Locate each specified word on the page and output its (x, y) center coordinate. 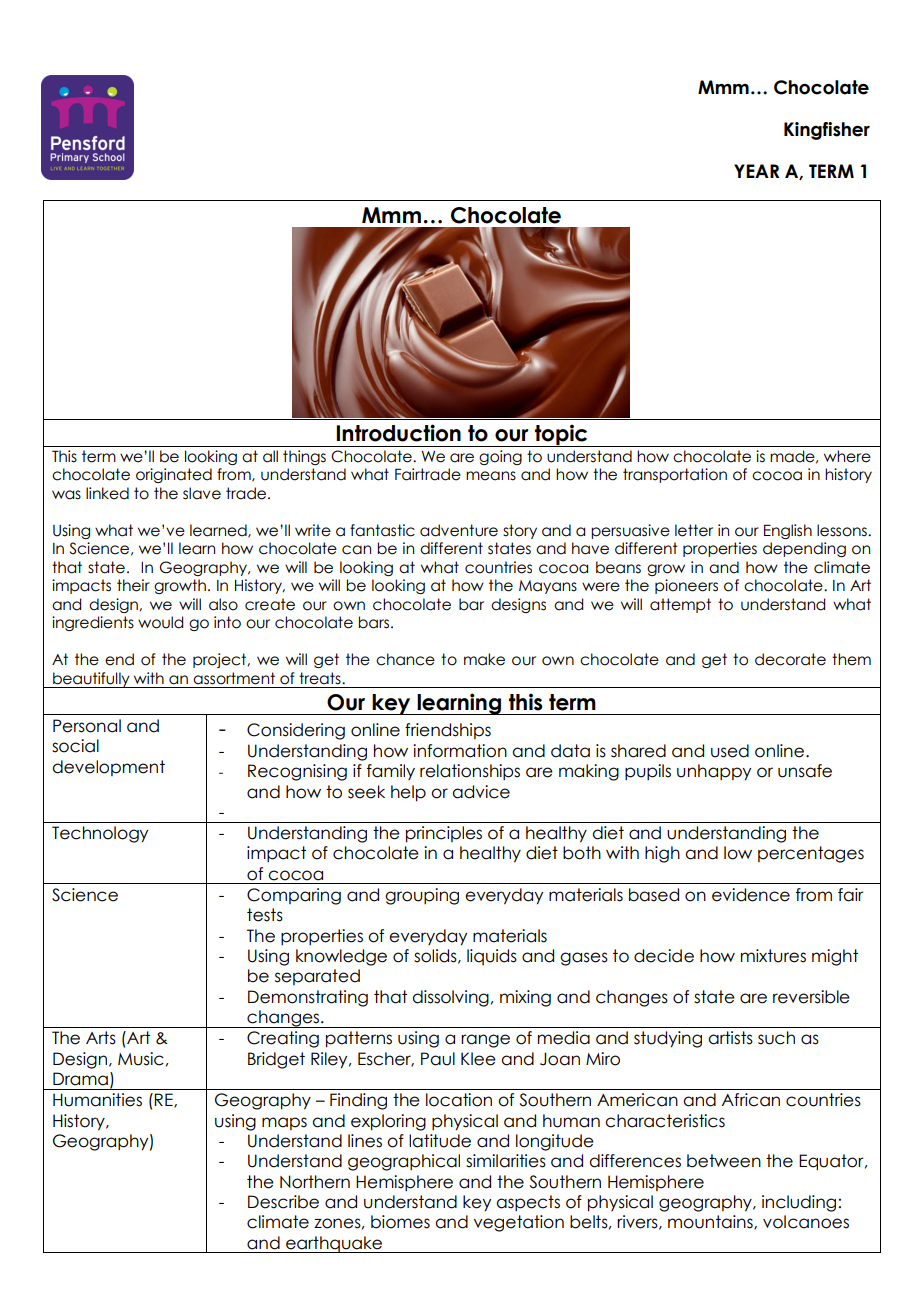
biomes (400, 1222)
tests (265, 915)
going (500, 457)
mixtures (773, 956)
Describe (283, 1202)
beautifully (91, 680)
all (270, 456)
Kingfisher (827, 131)
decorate (790, 659)
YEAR (756, 171)
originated (174, 475)
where (847, 456)
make (484, 659)
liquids (492, 957)
